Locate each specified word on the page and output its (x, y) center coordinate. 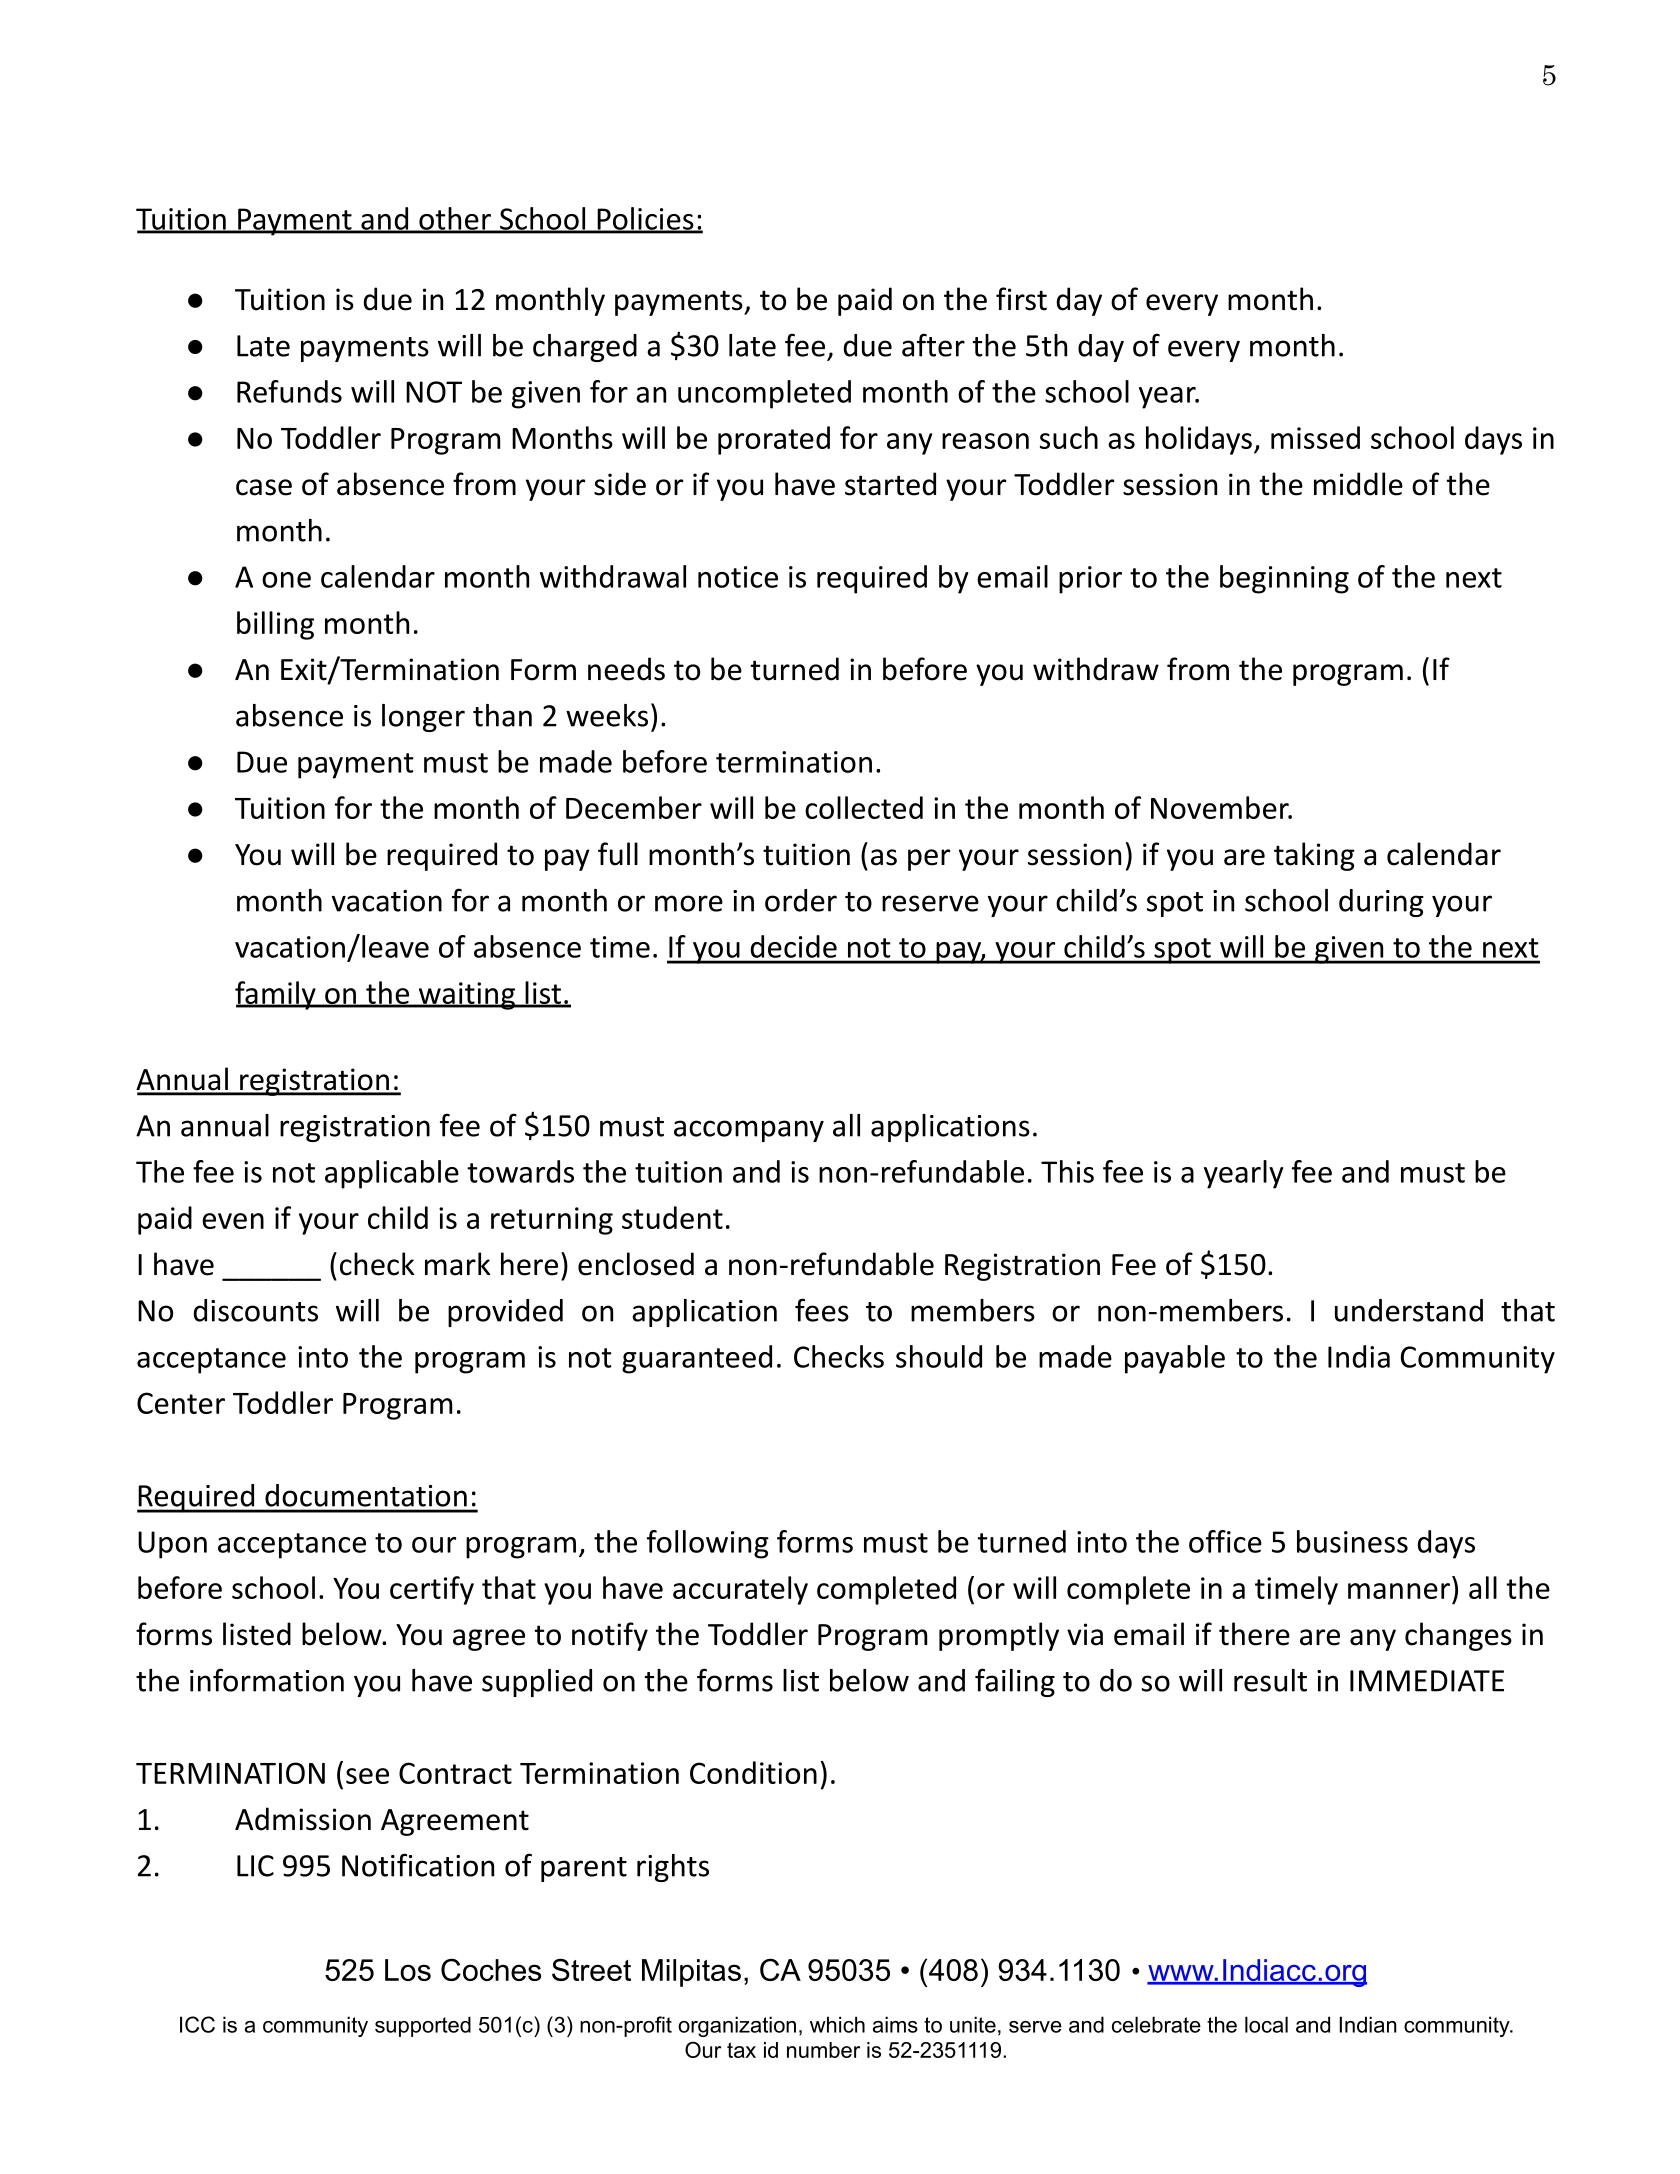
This (1067, 1171)
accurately (740, 1590)
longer (423, 718)
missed (1315, 437)
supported (423, 2026)
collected (864, 807)
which (837, 2024)
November (1221, 807)
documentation (366, 1495)
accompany (749, 1131)
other (455, 219)
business (1352, 1541)
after (933, 345)
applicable (392, 1174)
